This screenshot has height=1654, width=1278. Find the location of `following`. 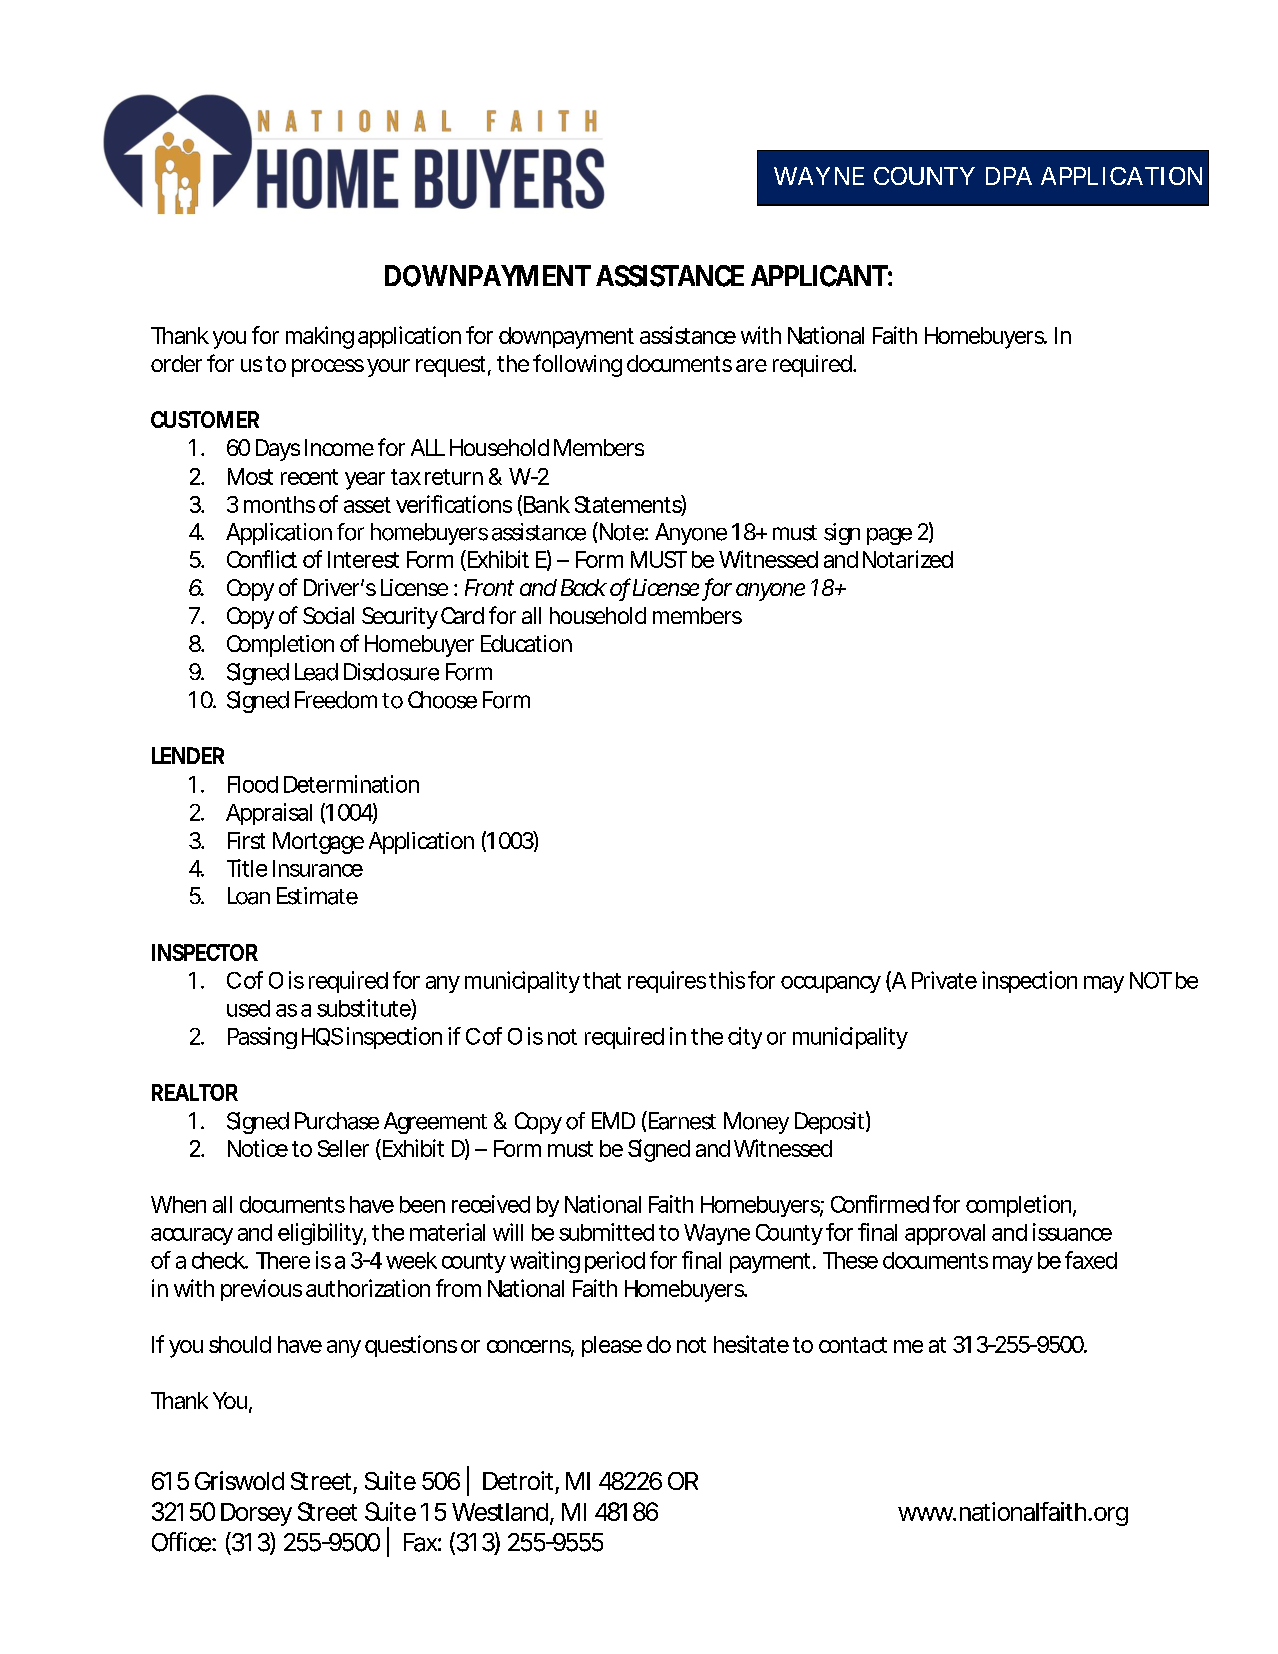

following is located at coordinates (577, 365).
